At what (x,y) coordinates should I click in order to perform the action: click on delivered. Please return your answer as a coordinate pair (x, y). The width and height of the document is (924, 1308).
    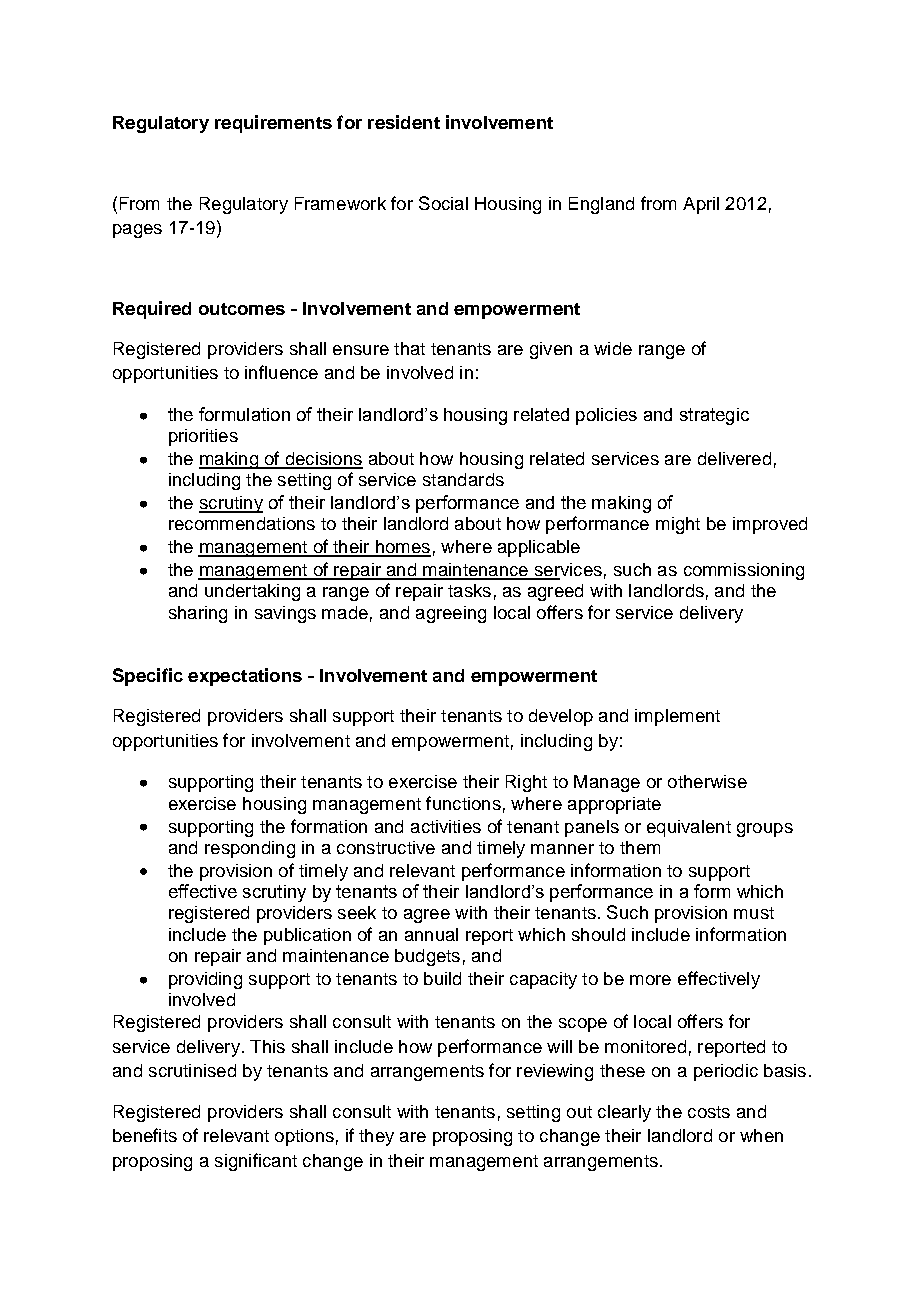
    Looking at the image, I should click on (734, 458).
